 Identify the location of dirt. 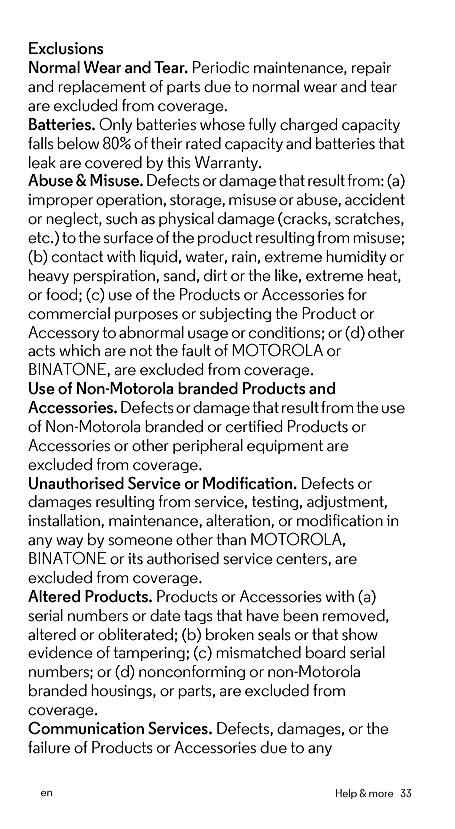
(215, 275).
